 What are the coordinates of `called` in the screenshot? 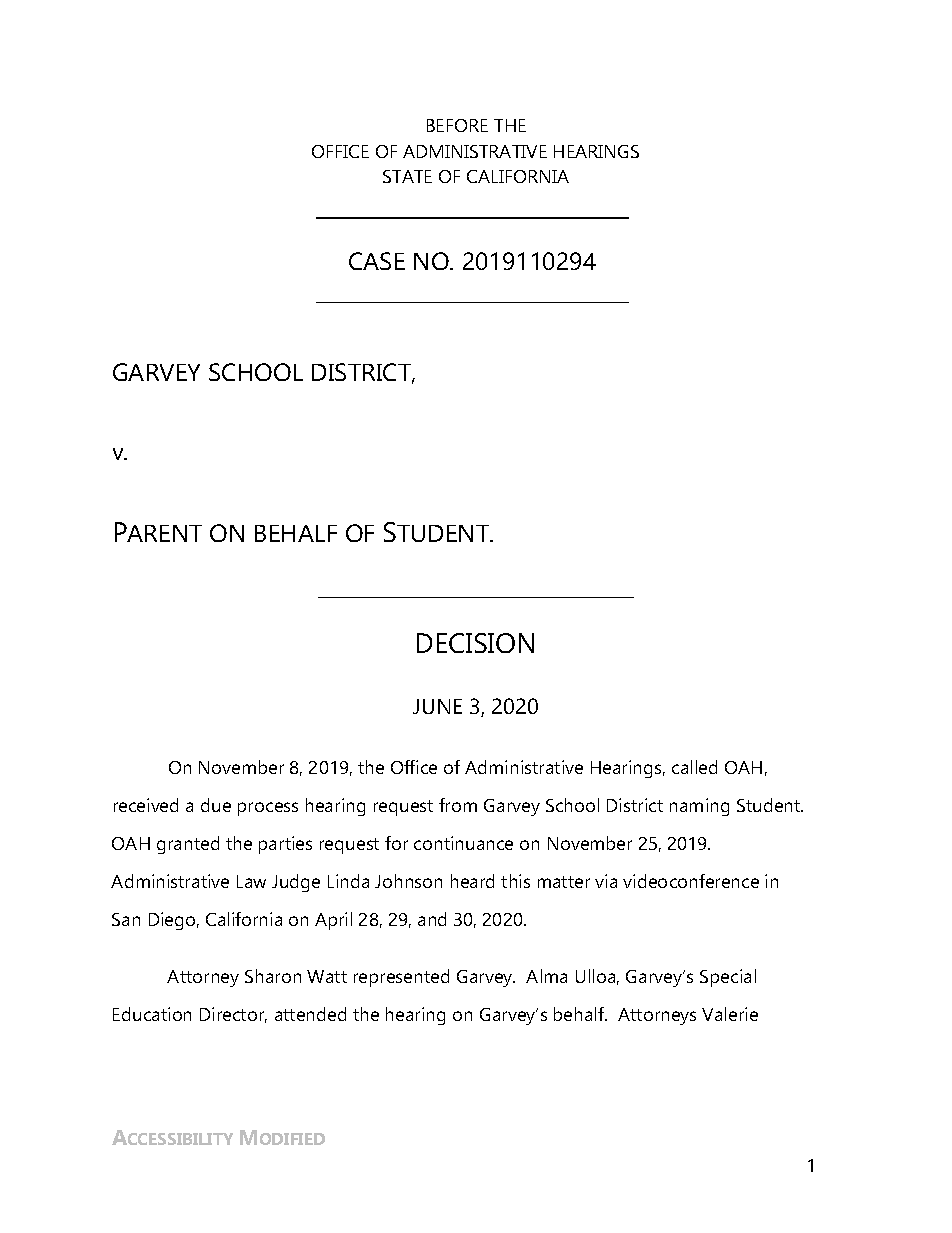 It's located at (694, 767).
